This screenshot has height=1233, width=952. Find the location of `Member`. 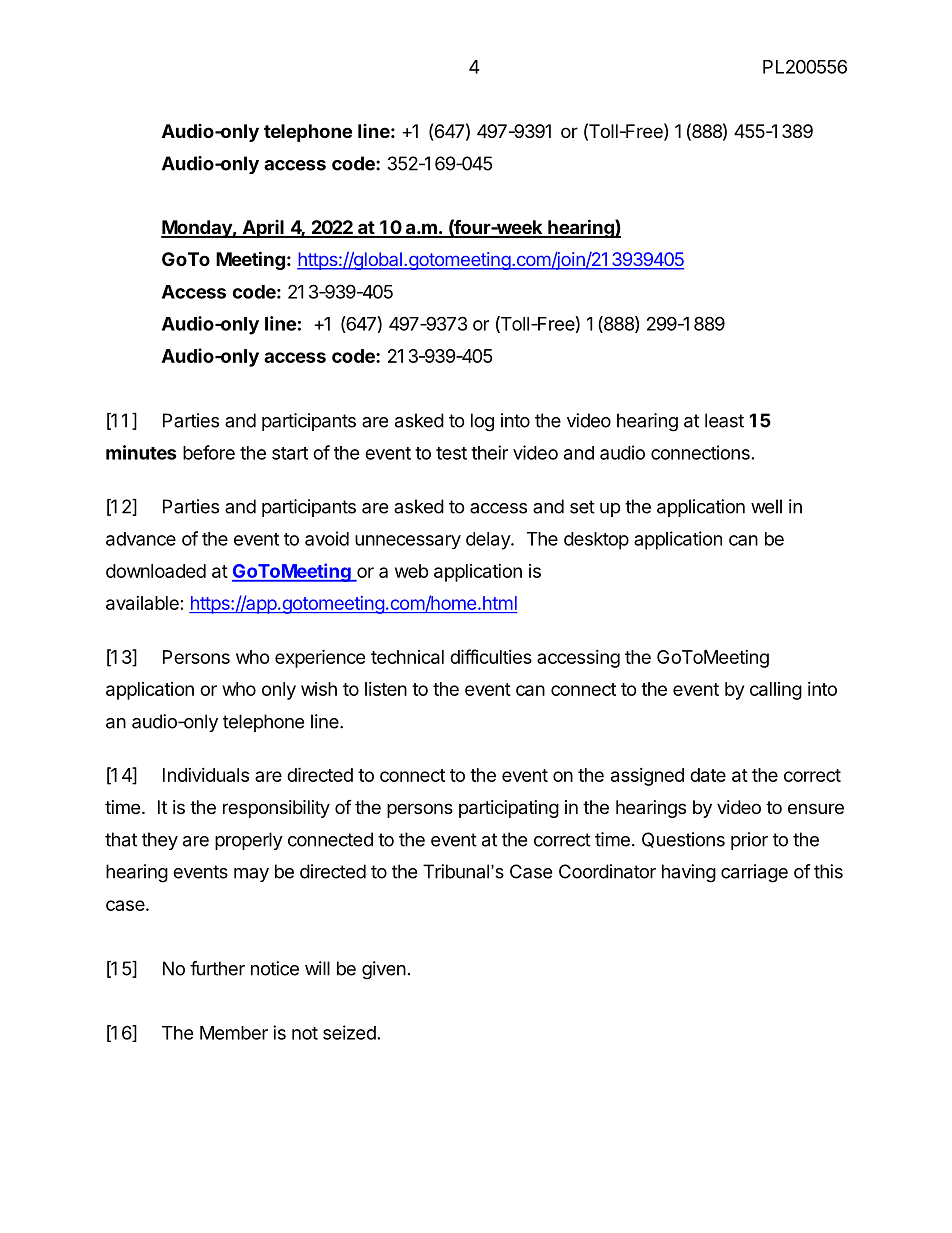

Member is located at coordinates (234, 1033).
